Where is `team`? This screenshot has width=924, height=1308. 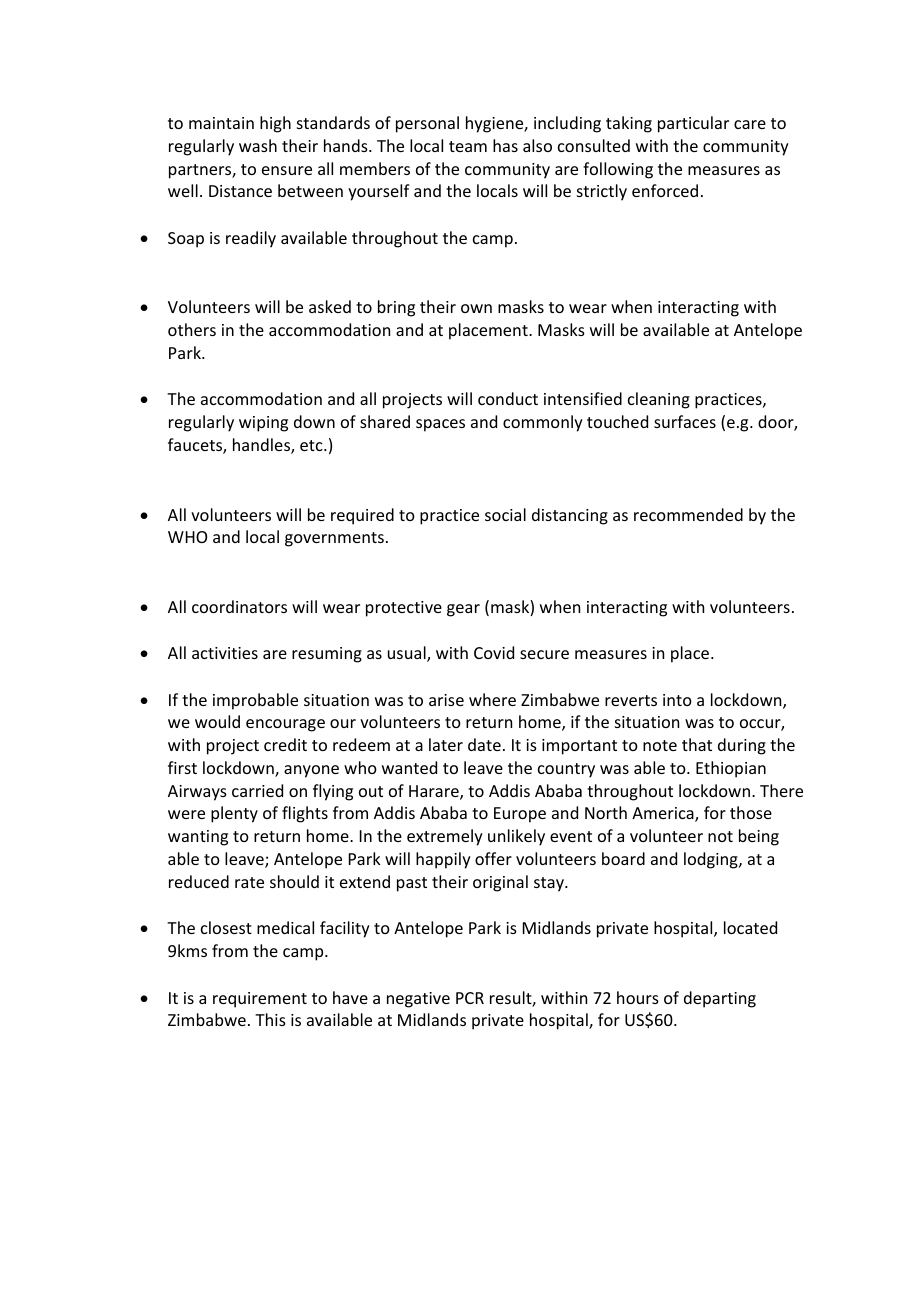
team is located at coordinates (468, 146).
